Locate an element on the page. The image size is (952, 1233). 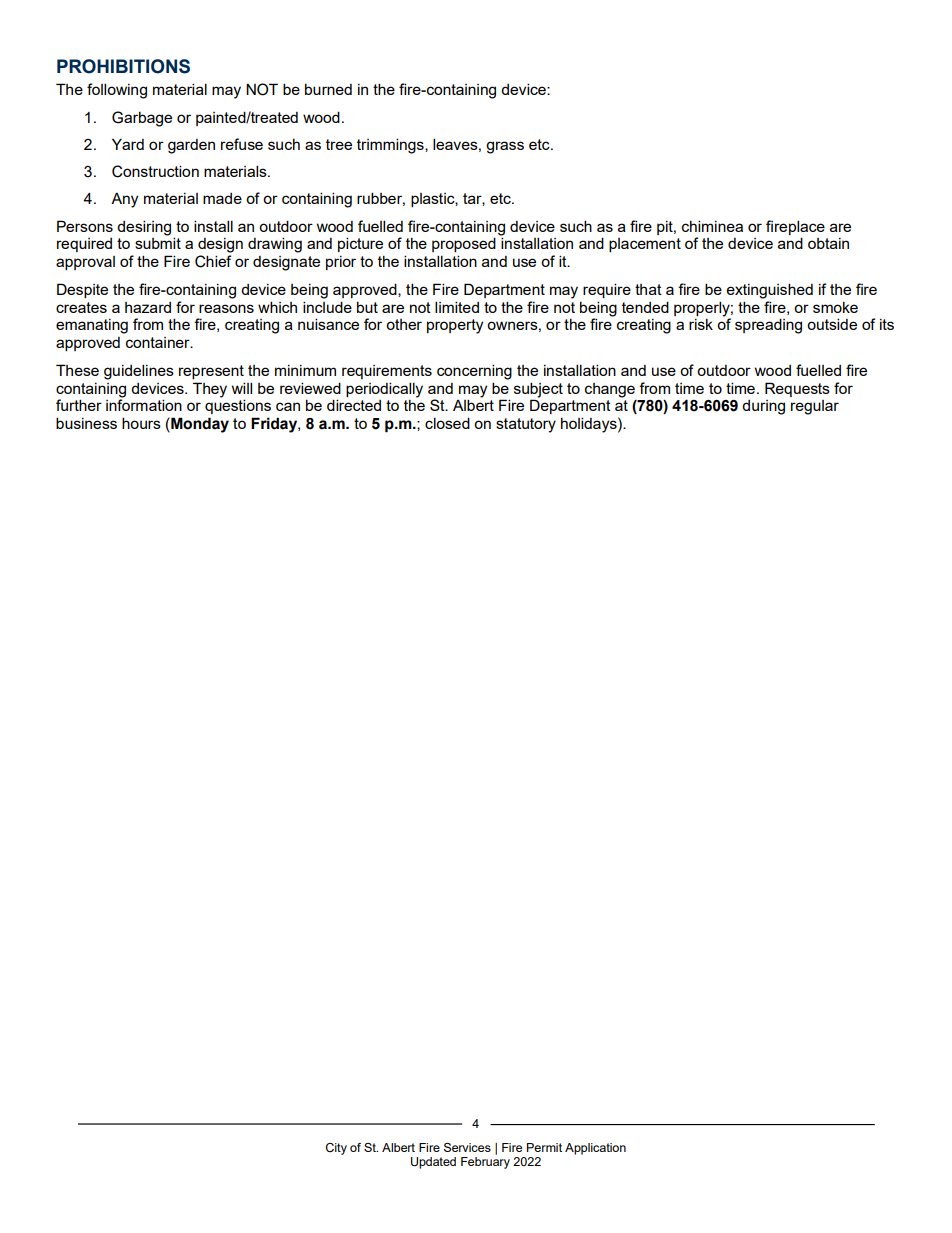
Application is located at coordinates (595, 1149).
